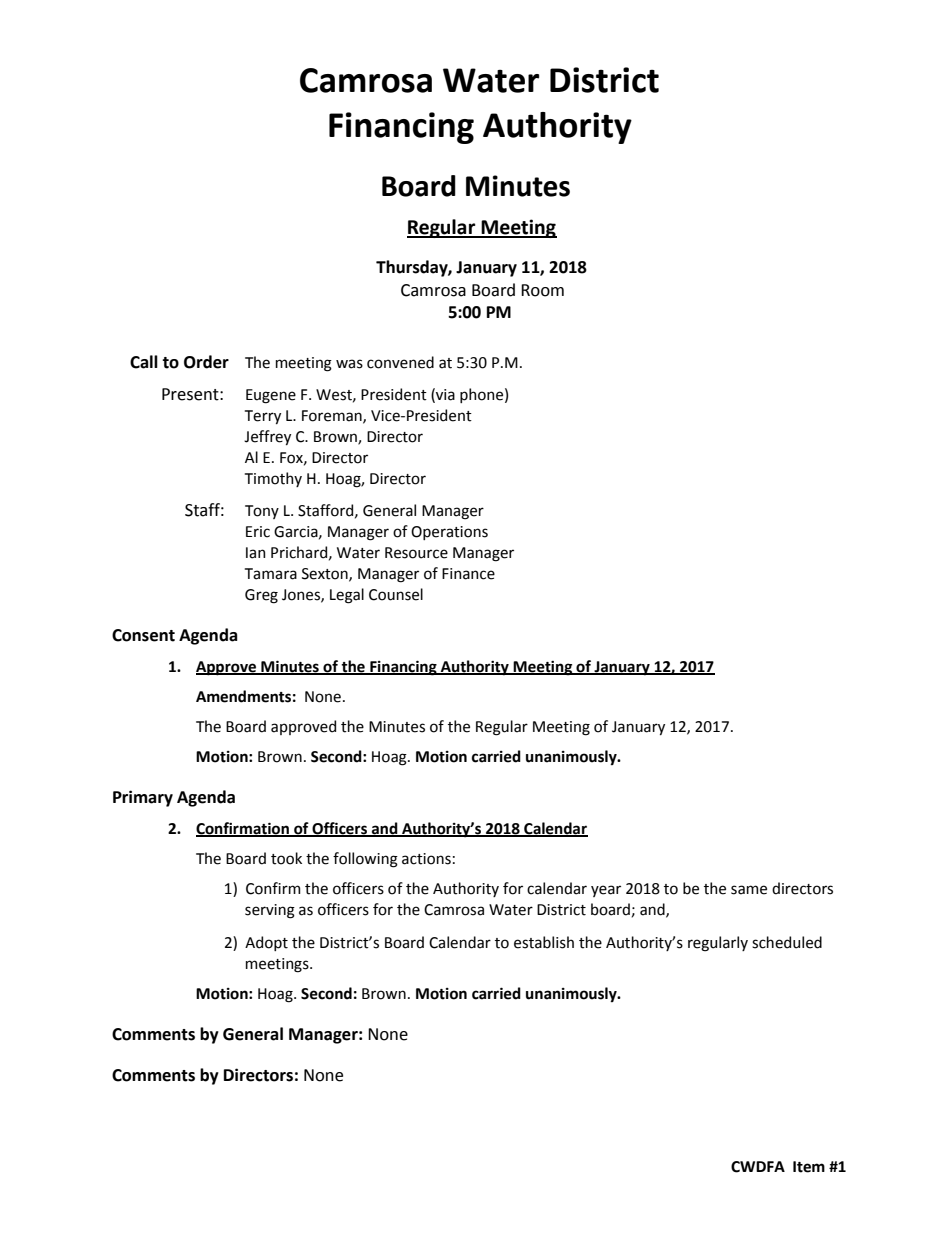  I want to click on Primary, so click(143, 798).
